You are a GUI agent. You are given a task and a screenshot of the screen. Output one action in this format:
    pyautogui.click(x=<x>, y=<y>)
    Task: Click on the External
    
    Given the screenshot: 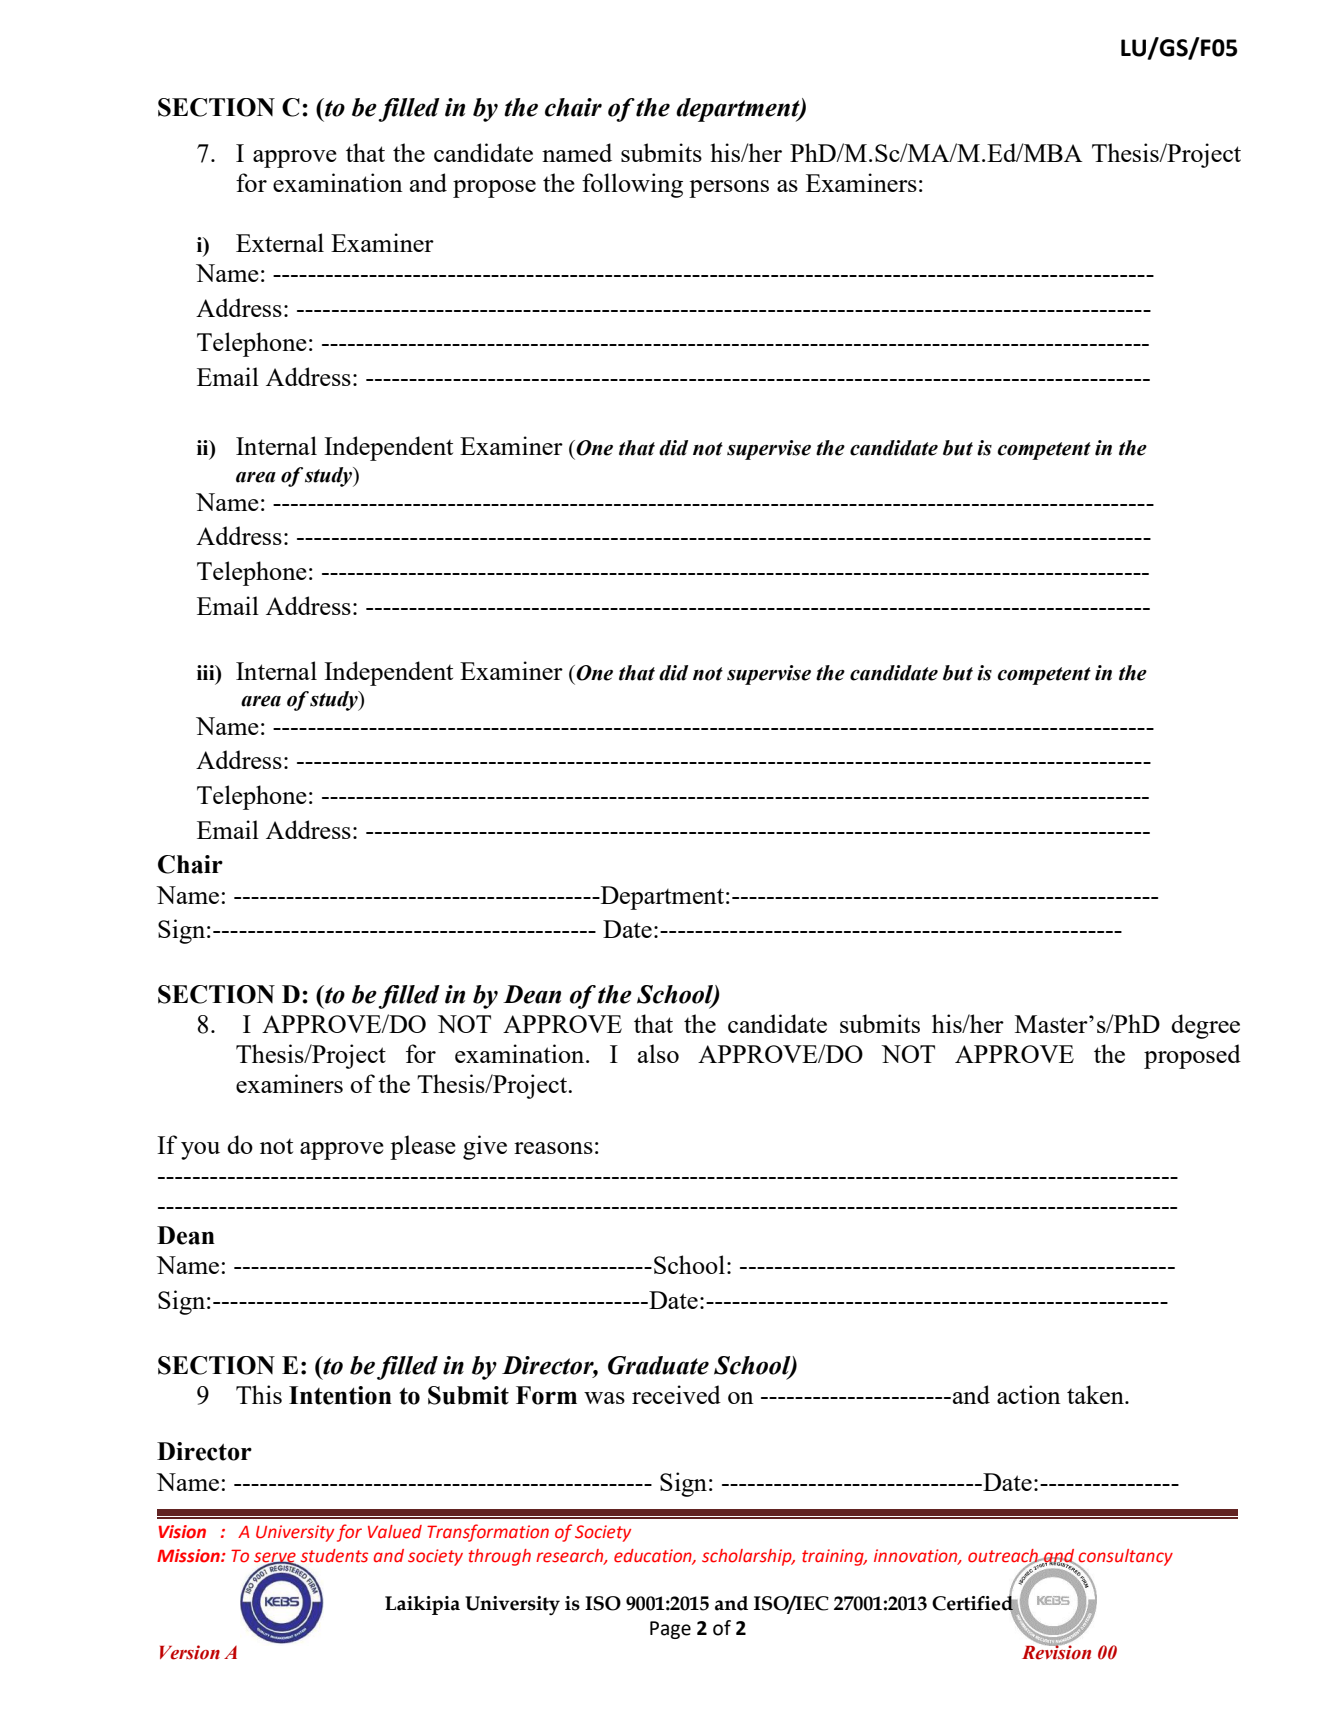 What is the action you would take?
    pyautogui.click(x=280, y=242)
